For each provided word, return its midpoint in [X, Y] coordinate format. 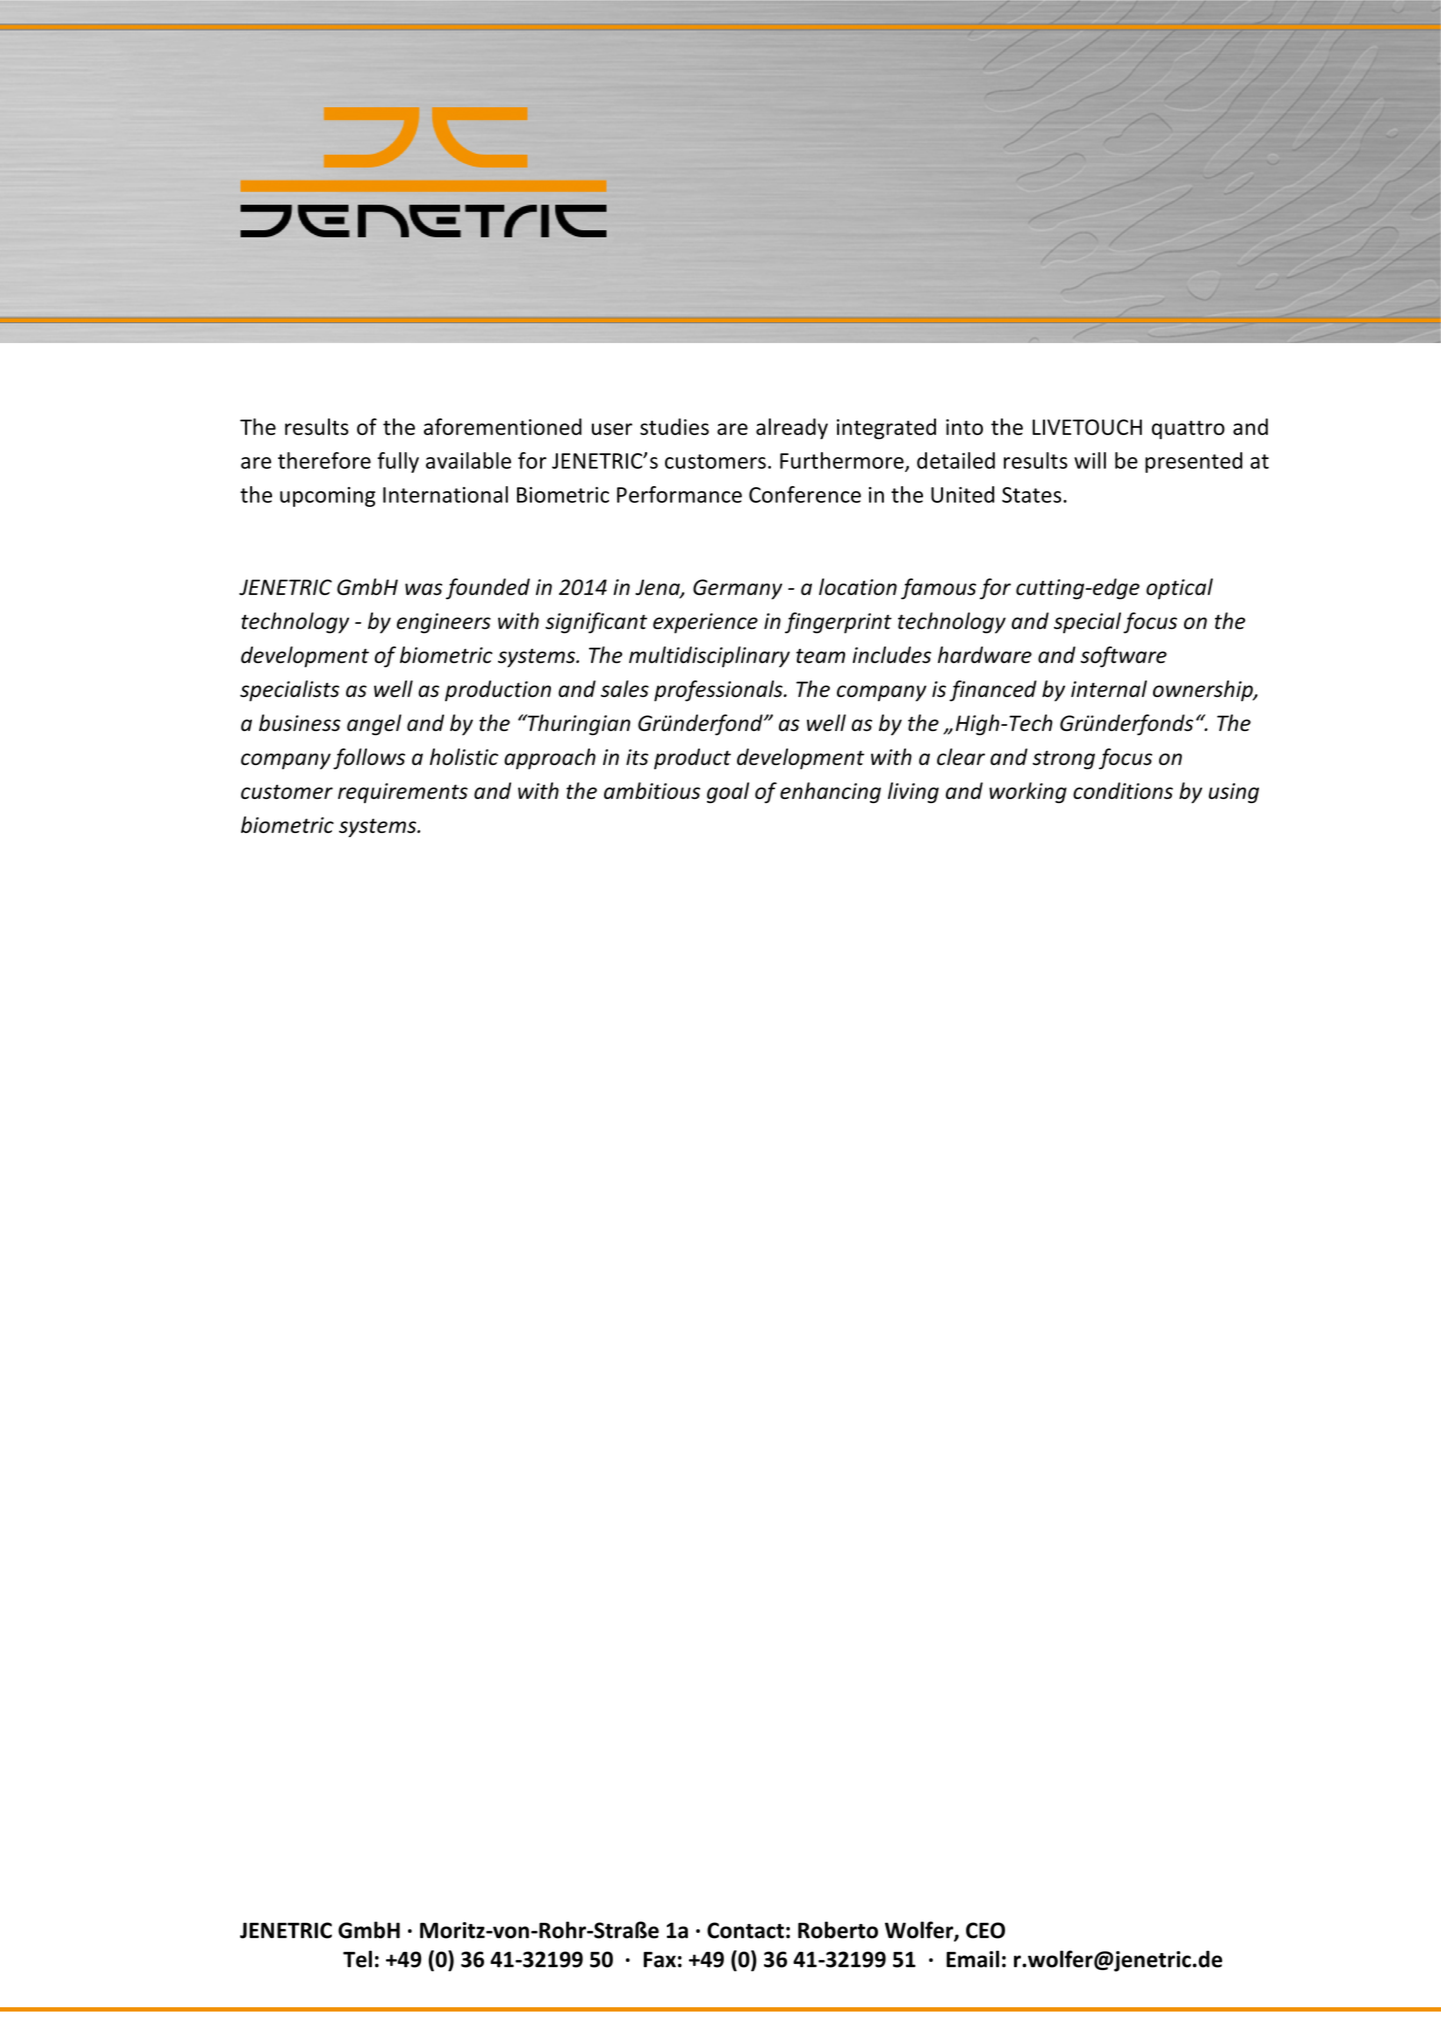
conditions [1123, 790]
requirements [403, 793]
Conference [805, 494]
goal [728, 792]
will [1090, 460]
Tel [357, 1959]
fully [398, 462]
